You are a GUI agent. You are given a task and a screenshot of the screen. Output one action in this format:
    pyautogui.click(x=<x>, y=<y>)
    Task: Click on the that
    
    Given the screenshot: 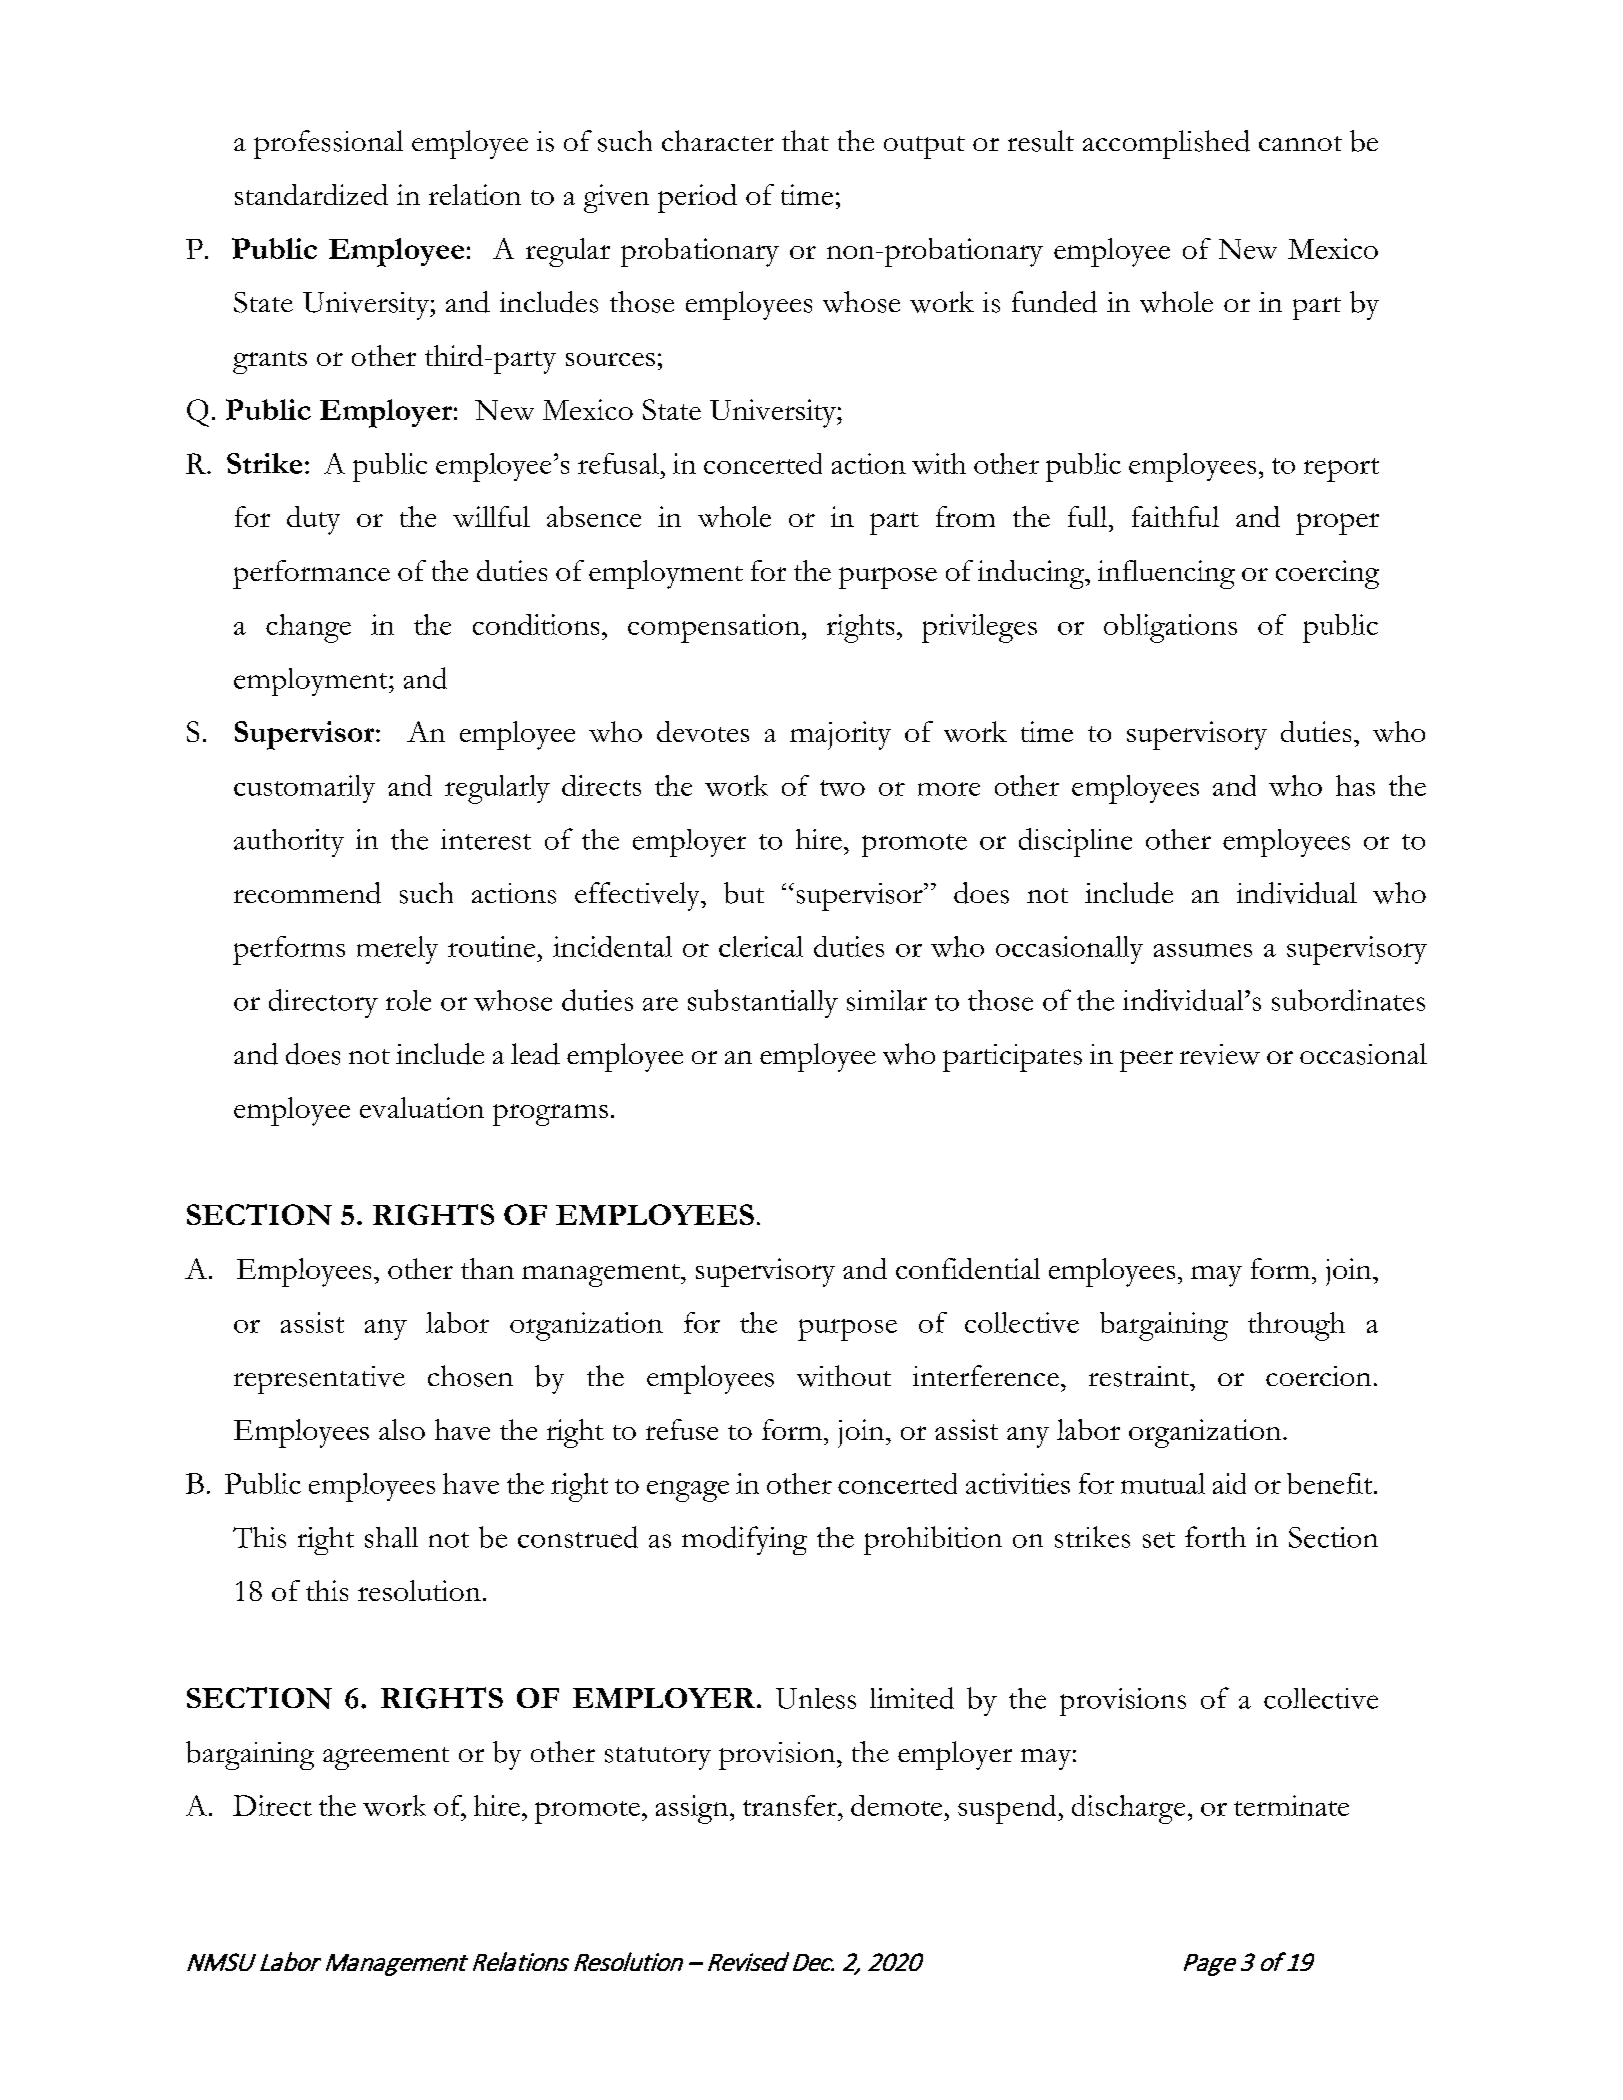 What is the action you would take?
    pyautogui.click(x=805, y=140)
